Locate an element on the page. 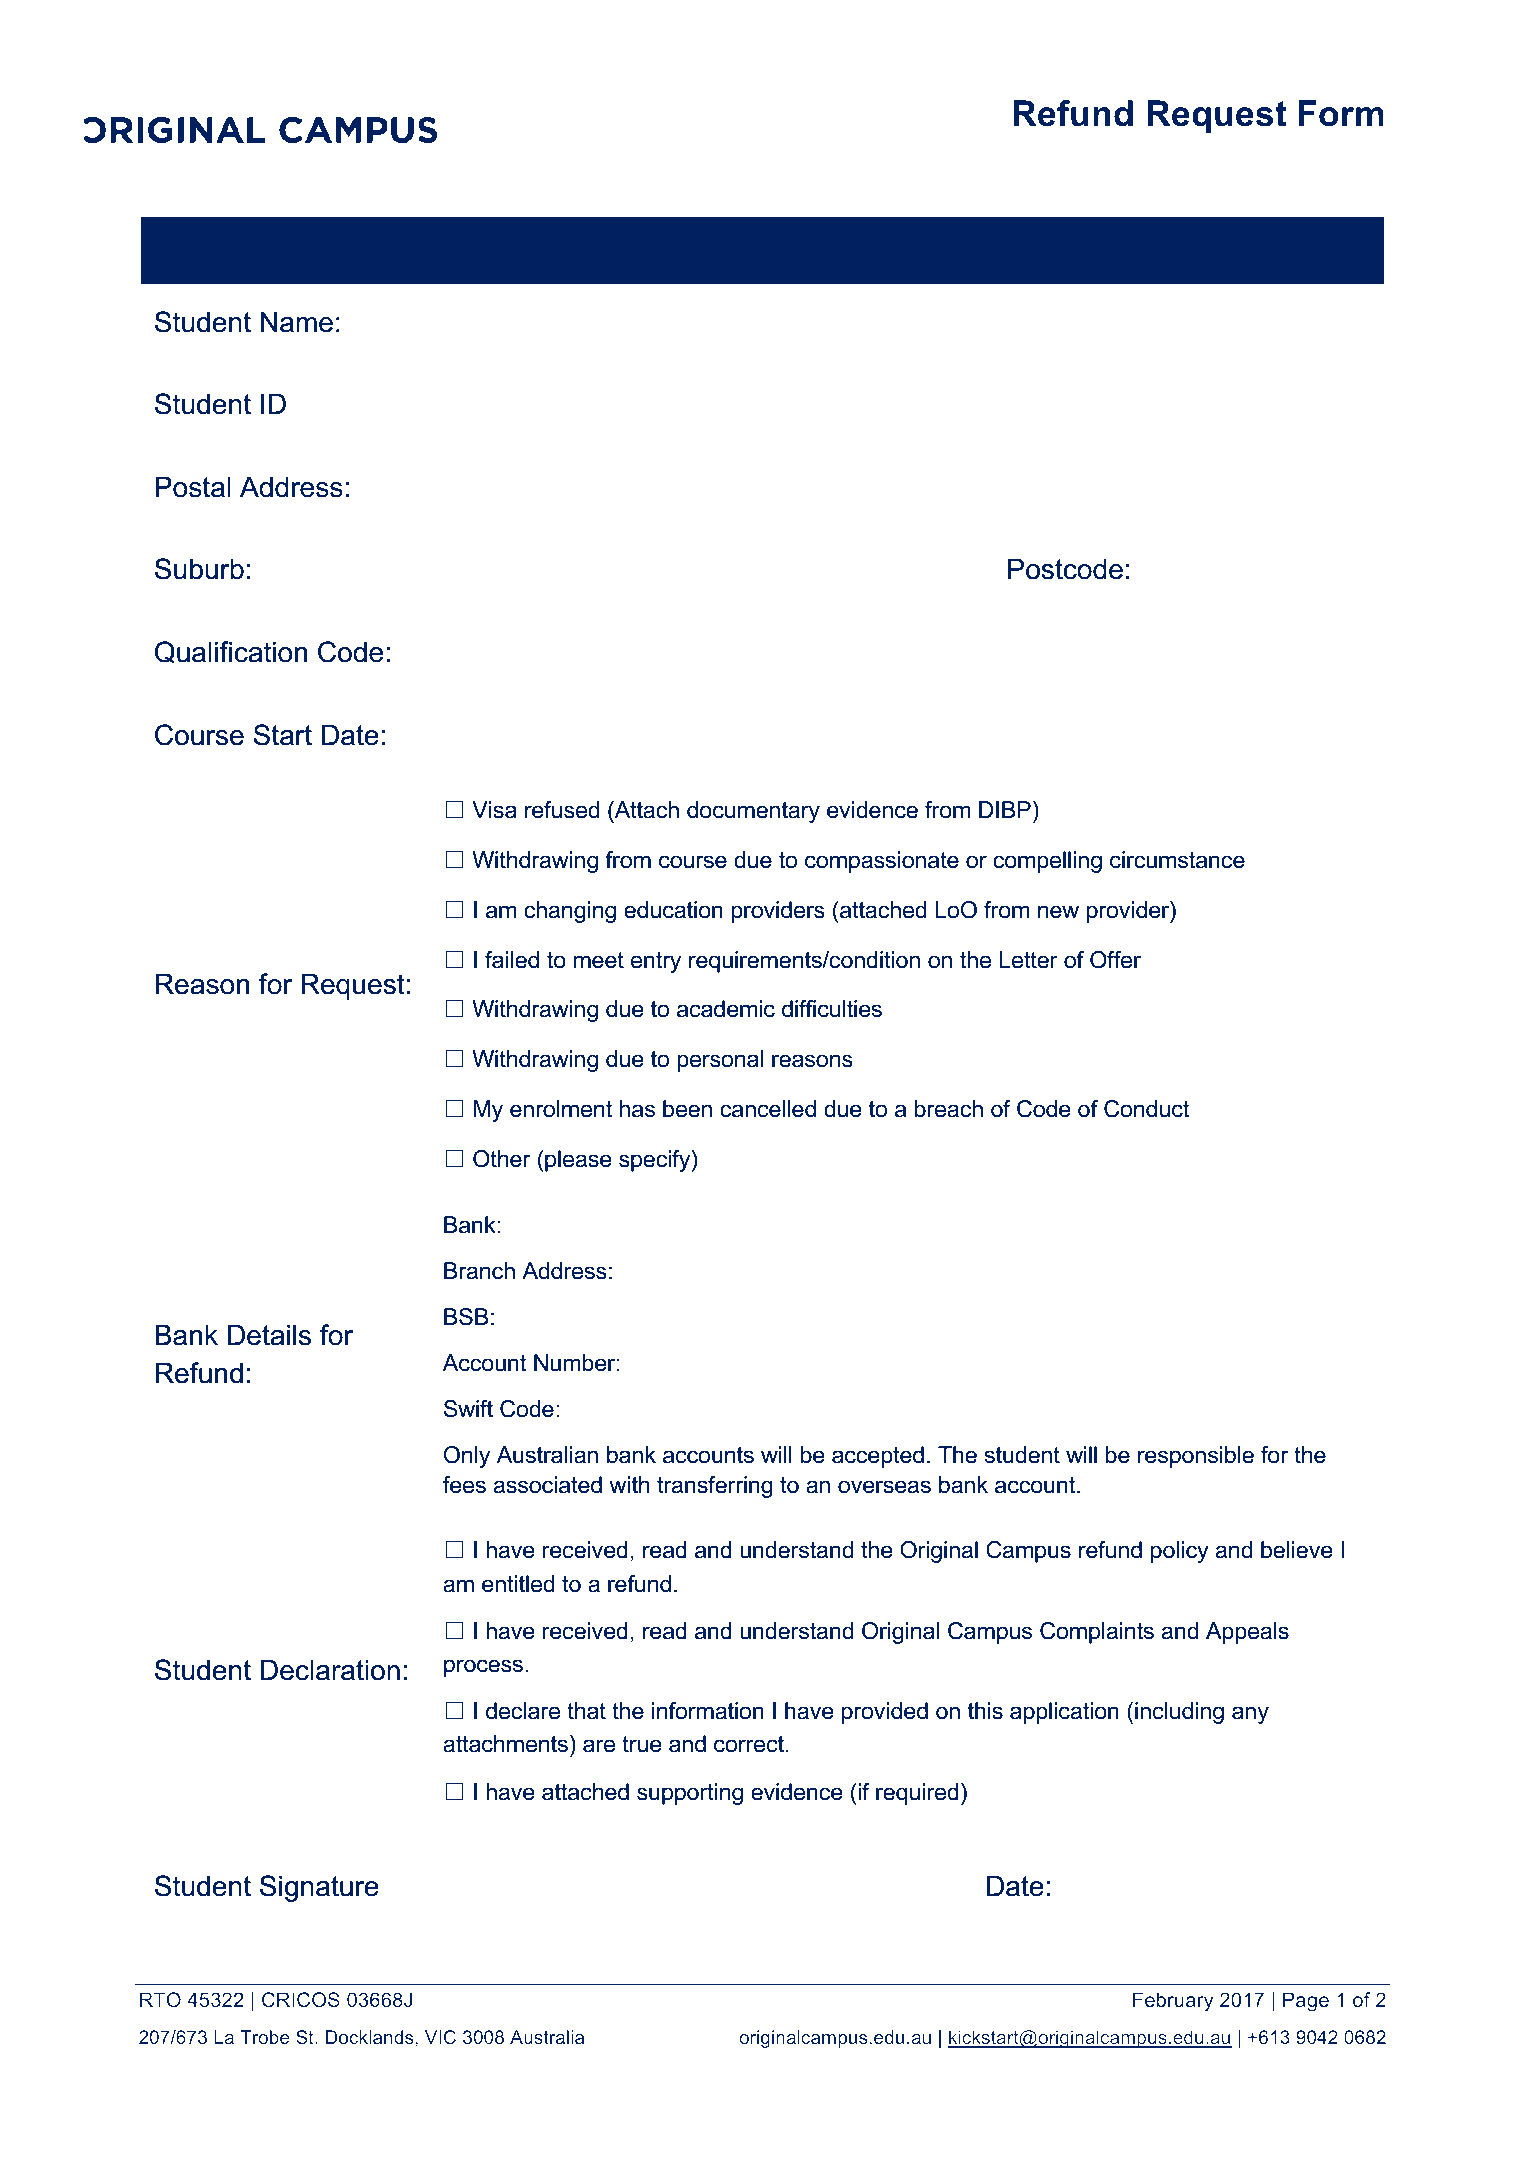 The width and height of the image is (1525, 2159). Name is located at coordinates (297, 322).
